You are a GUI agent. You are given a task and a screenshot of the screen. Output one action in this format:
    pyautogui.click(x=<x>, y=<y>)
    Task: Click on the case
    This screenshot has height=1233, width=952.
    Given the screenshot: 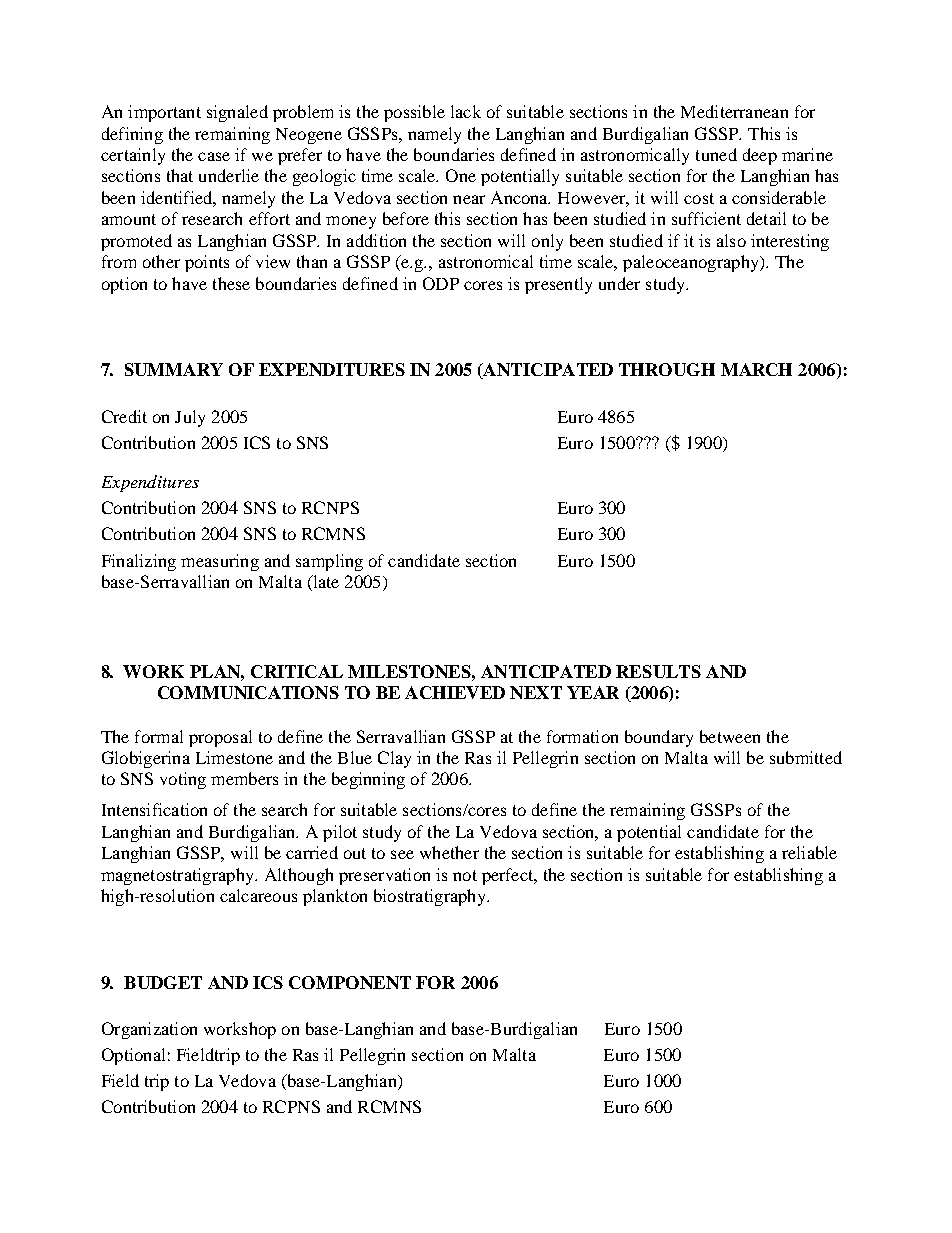 What is the action you would take?
    pyautogui.click(x=214, y=156)
